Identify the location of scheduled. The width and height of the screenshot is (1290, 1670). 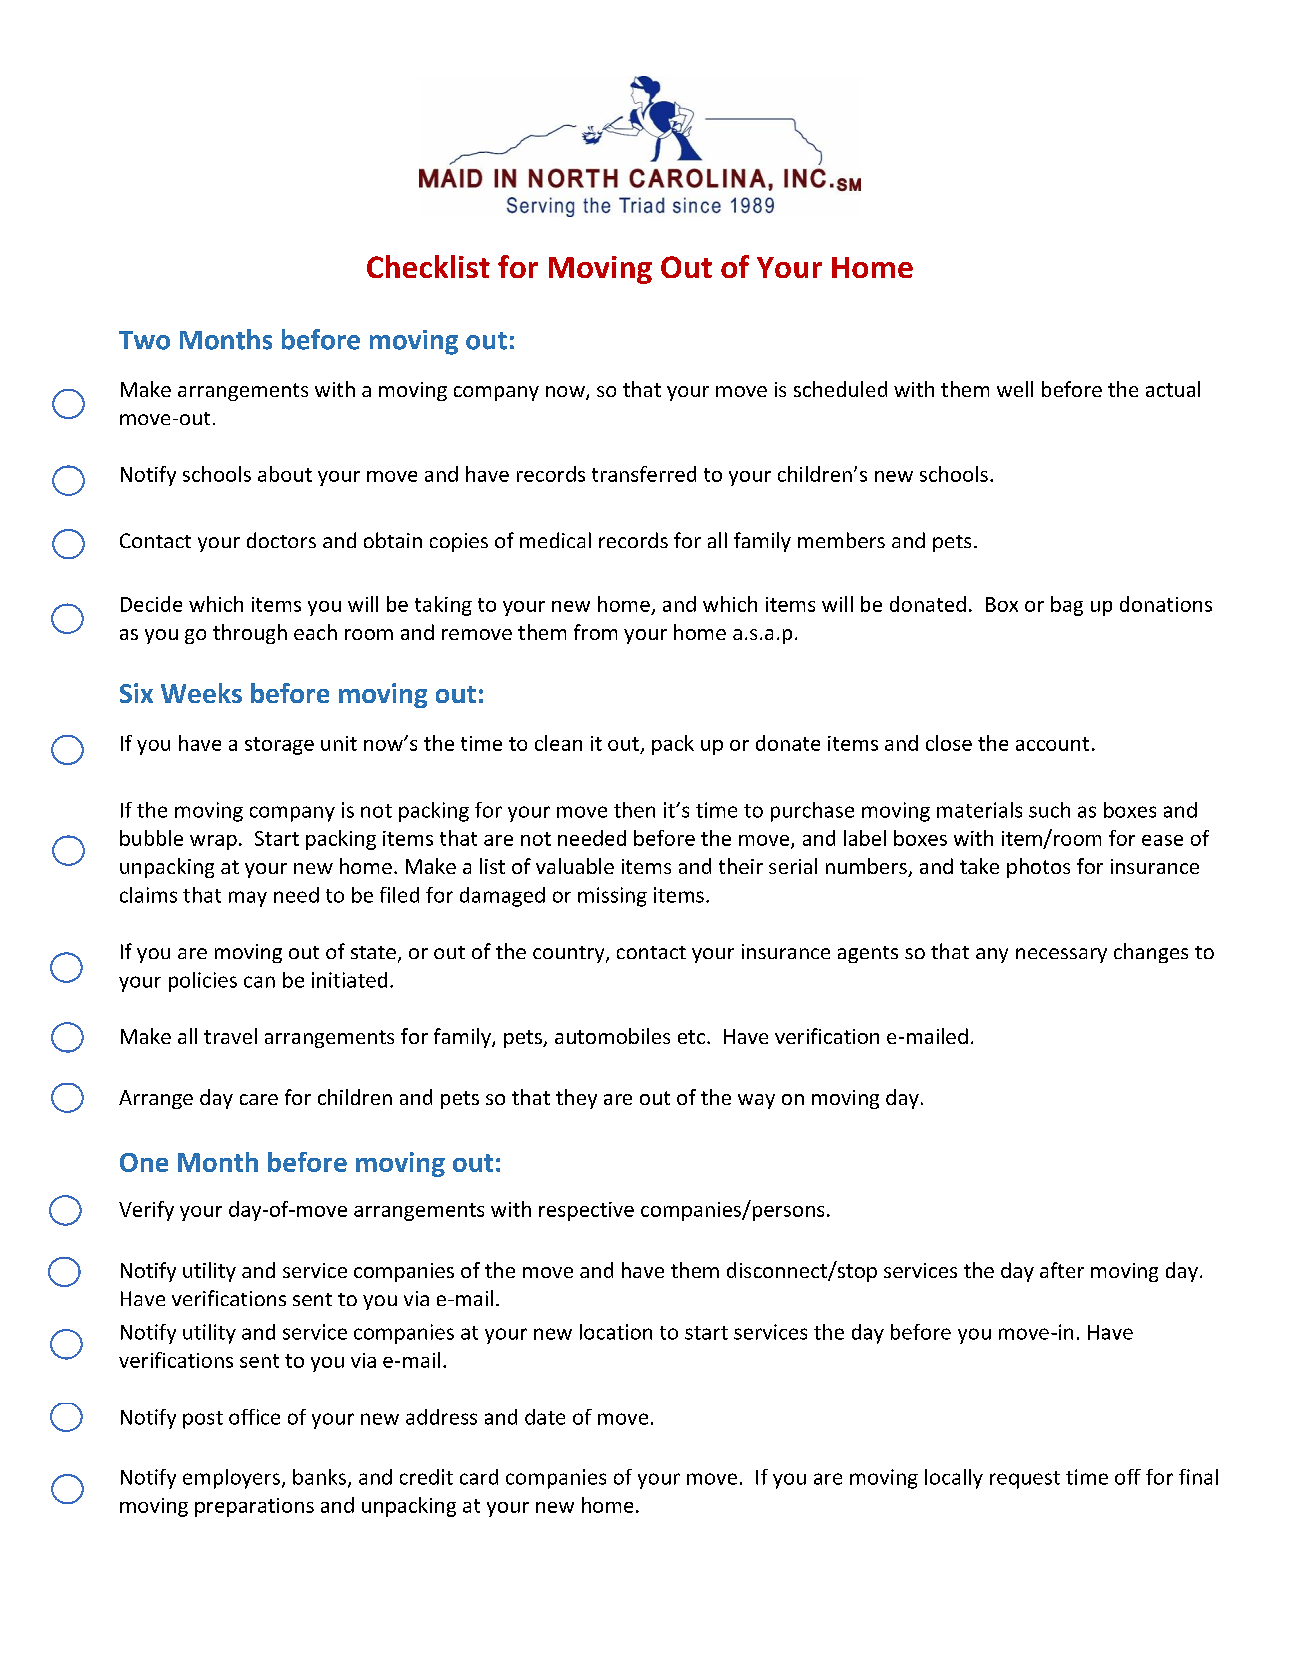
(840, 389).
